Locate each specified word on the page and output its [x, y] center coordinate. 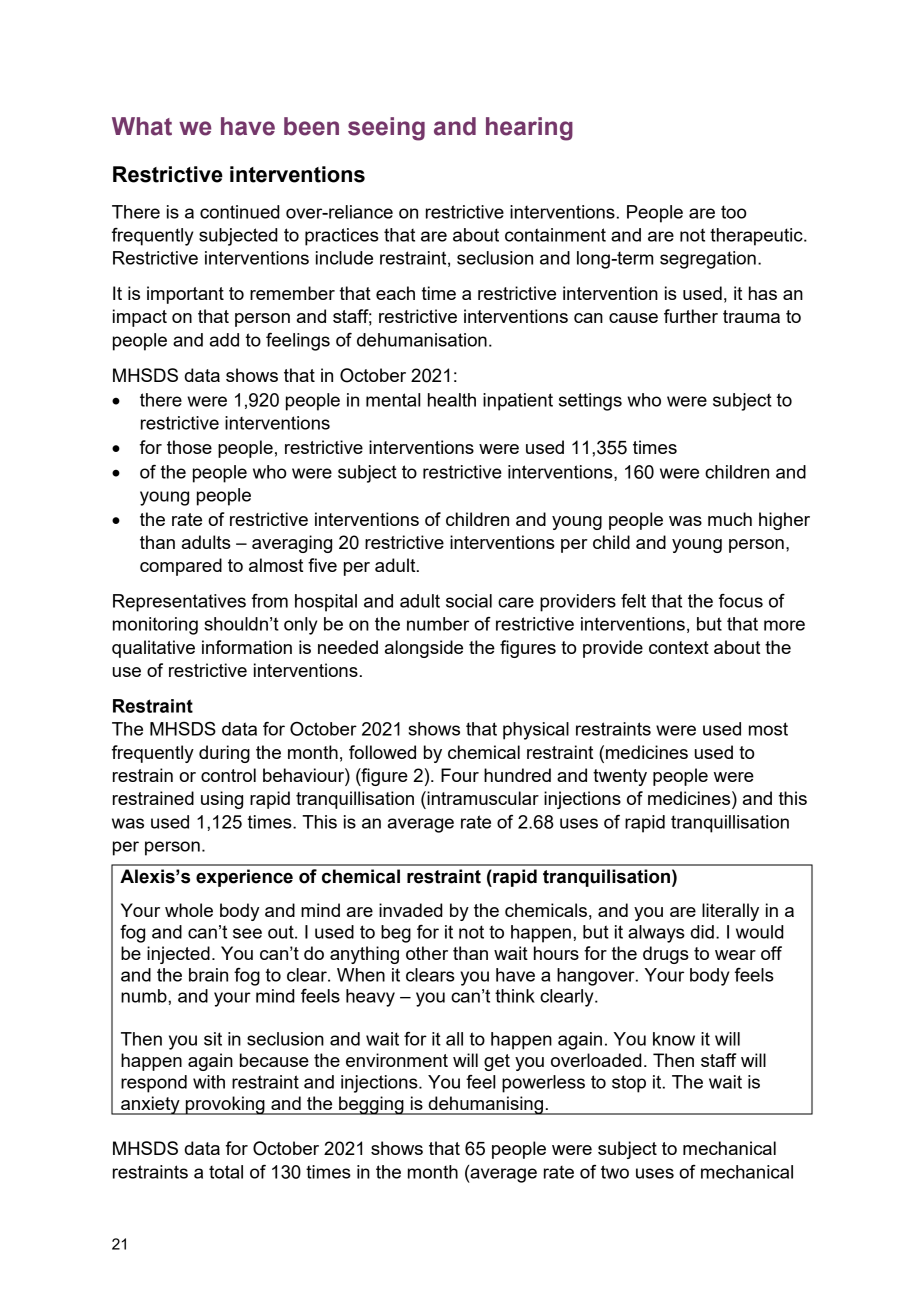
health [452, 400]
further [691, 316]
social [469, 601]
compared [181, 567]
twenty [620, 777]
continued [240, 212]
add [224, 340]
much [730, 519]
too [733, 212]
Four [460, 775]
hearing [529, 129]
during [224, 754]
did [702, 932]
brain [208, 975]
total [226, 1172]
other [427, 953]
